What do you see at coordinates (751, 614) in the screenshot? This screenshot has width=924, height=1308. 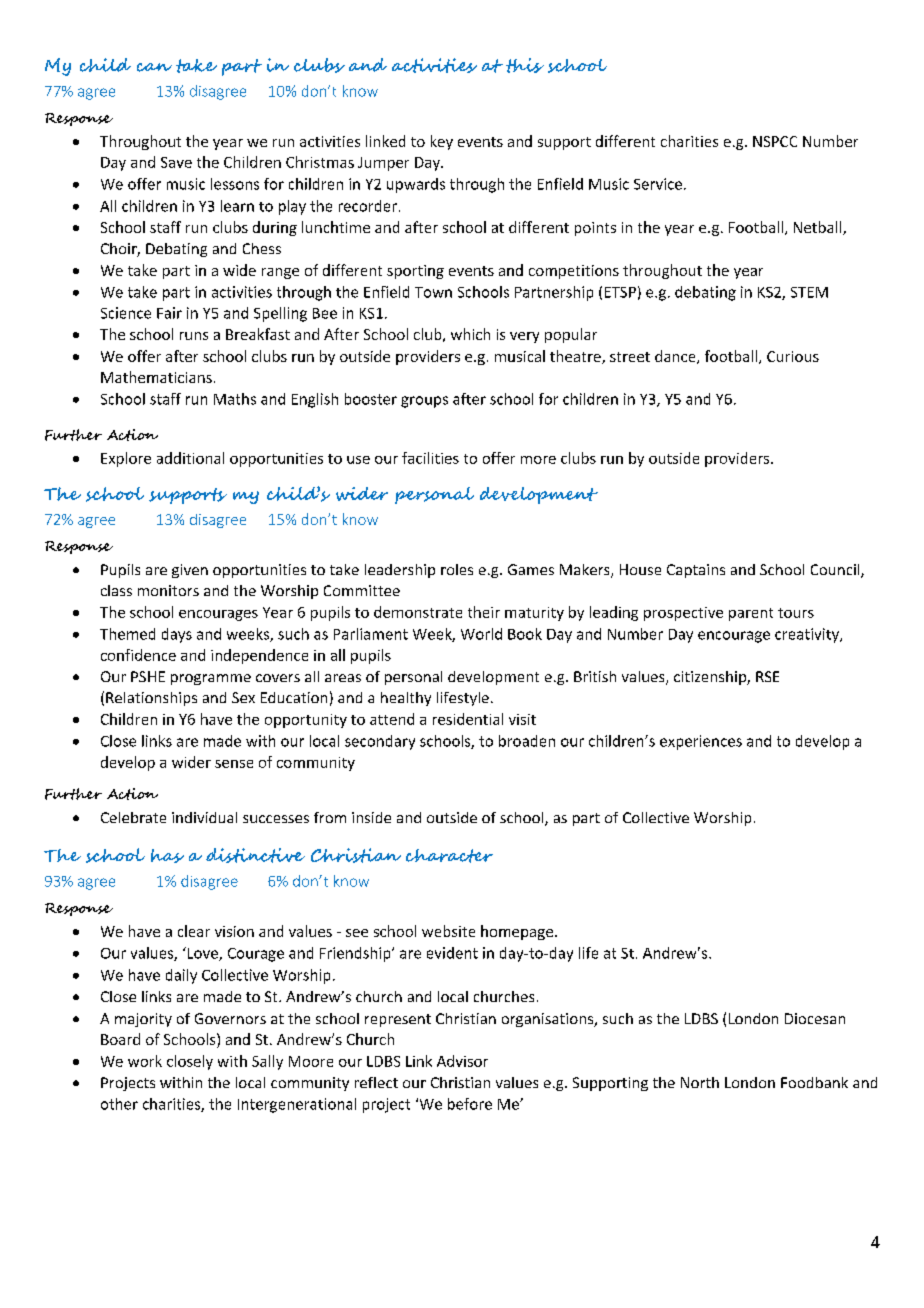 I see `parent` at bounding box center [751, 614].
